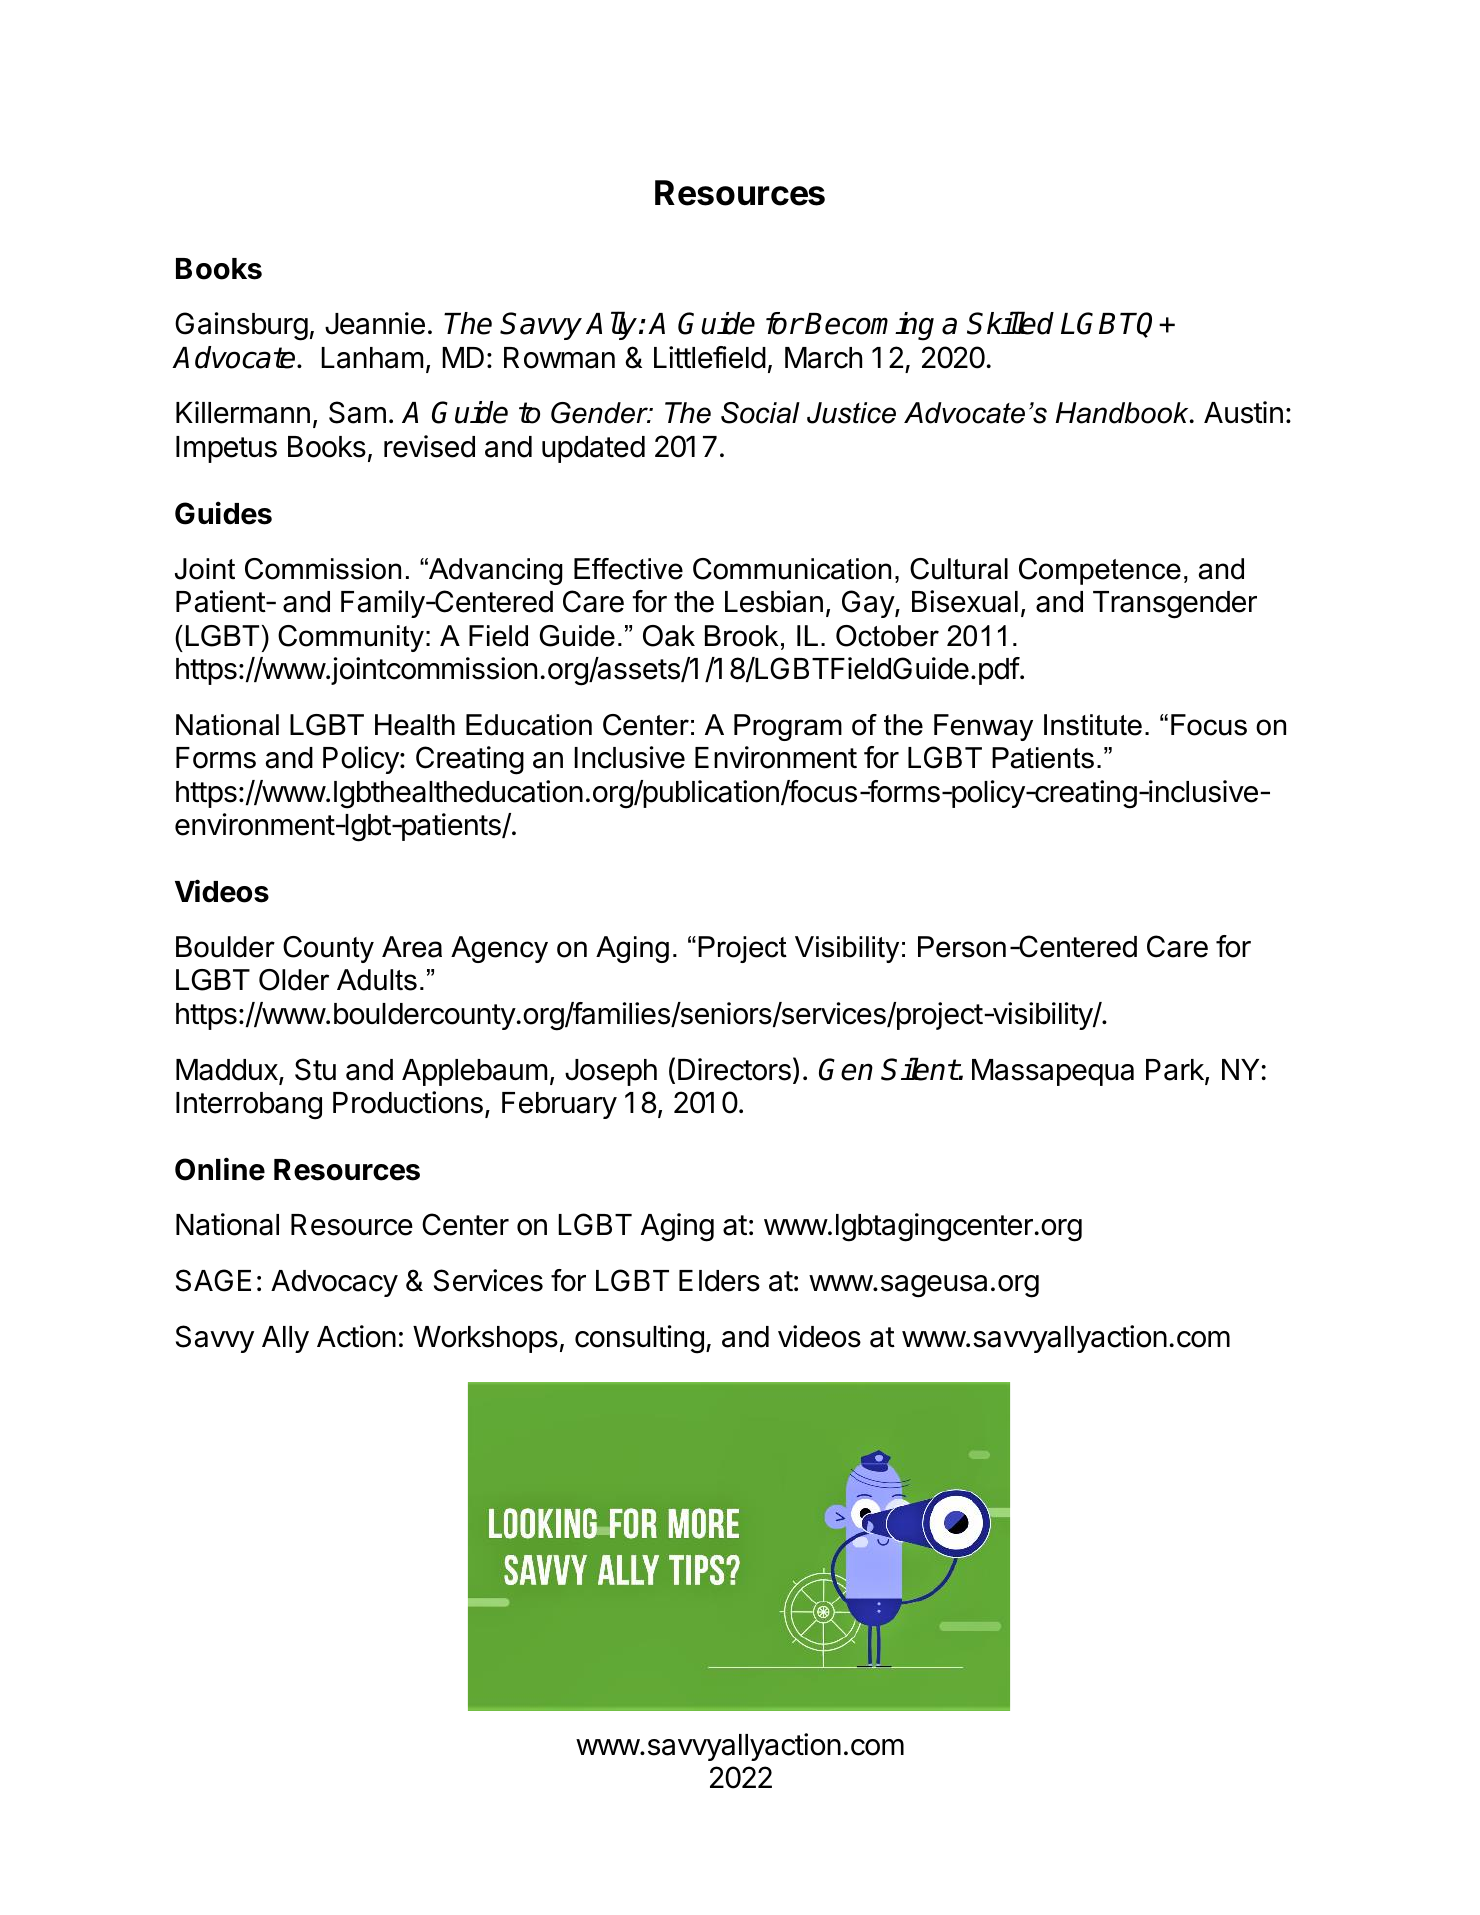  Describe the element at coordinates (823, 358) in the image. I see `March` at that location.
